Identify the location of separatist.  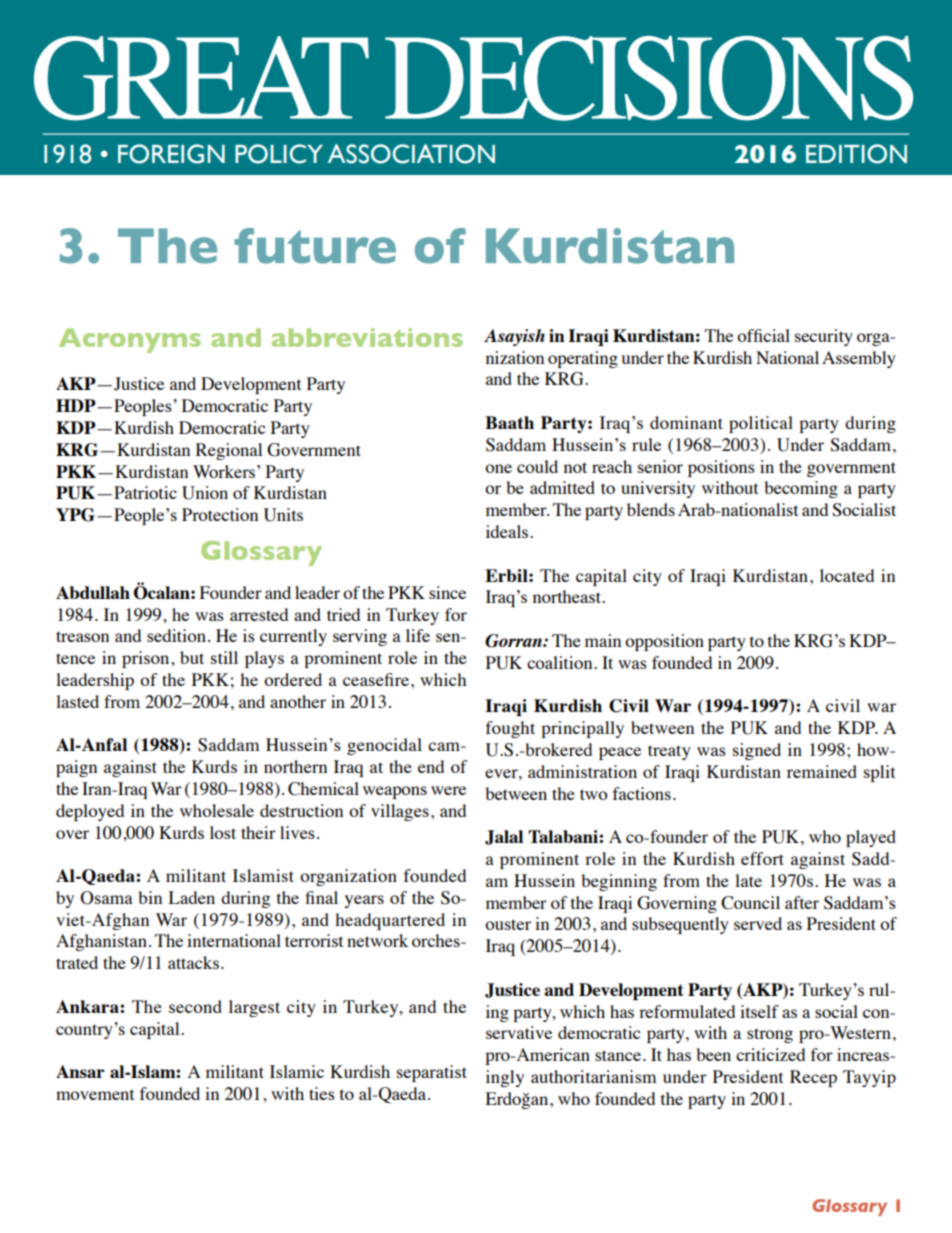
(432, 1073).
